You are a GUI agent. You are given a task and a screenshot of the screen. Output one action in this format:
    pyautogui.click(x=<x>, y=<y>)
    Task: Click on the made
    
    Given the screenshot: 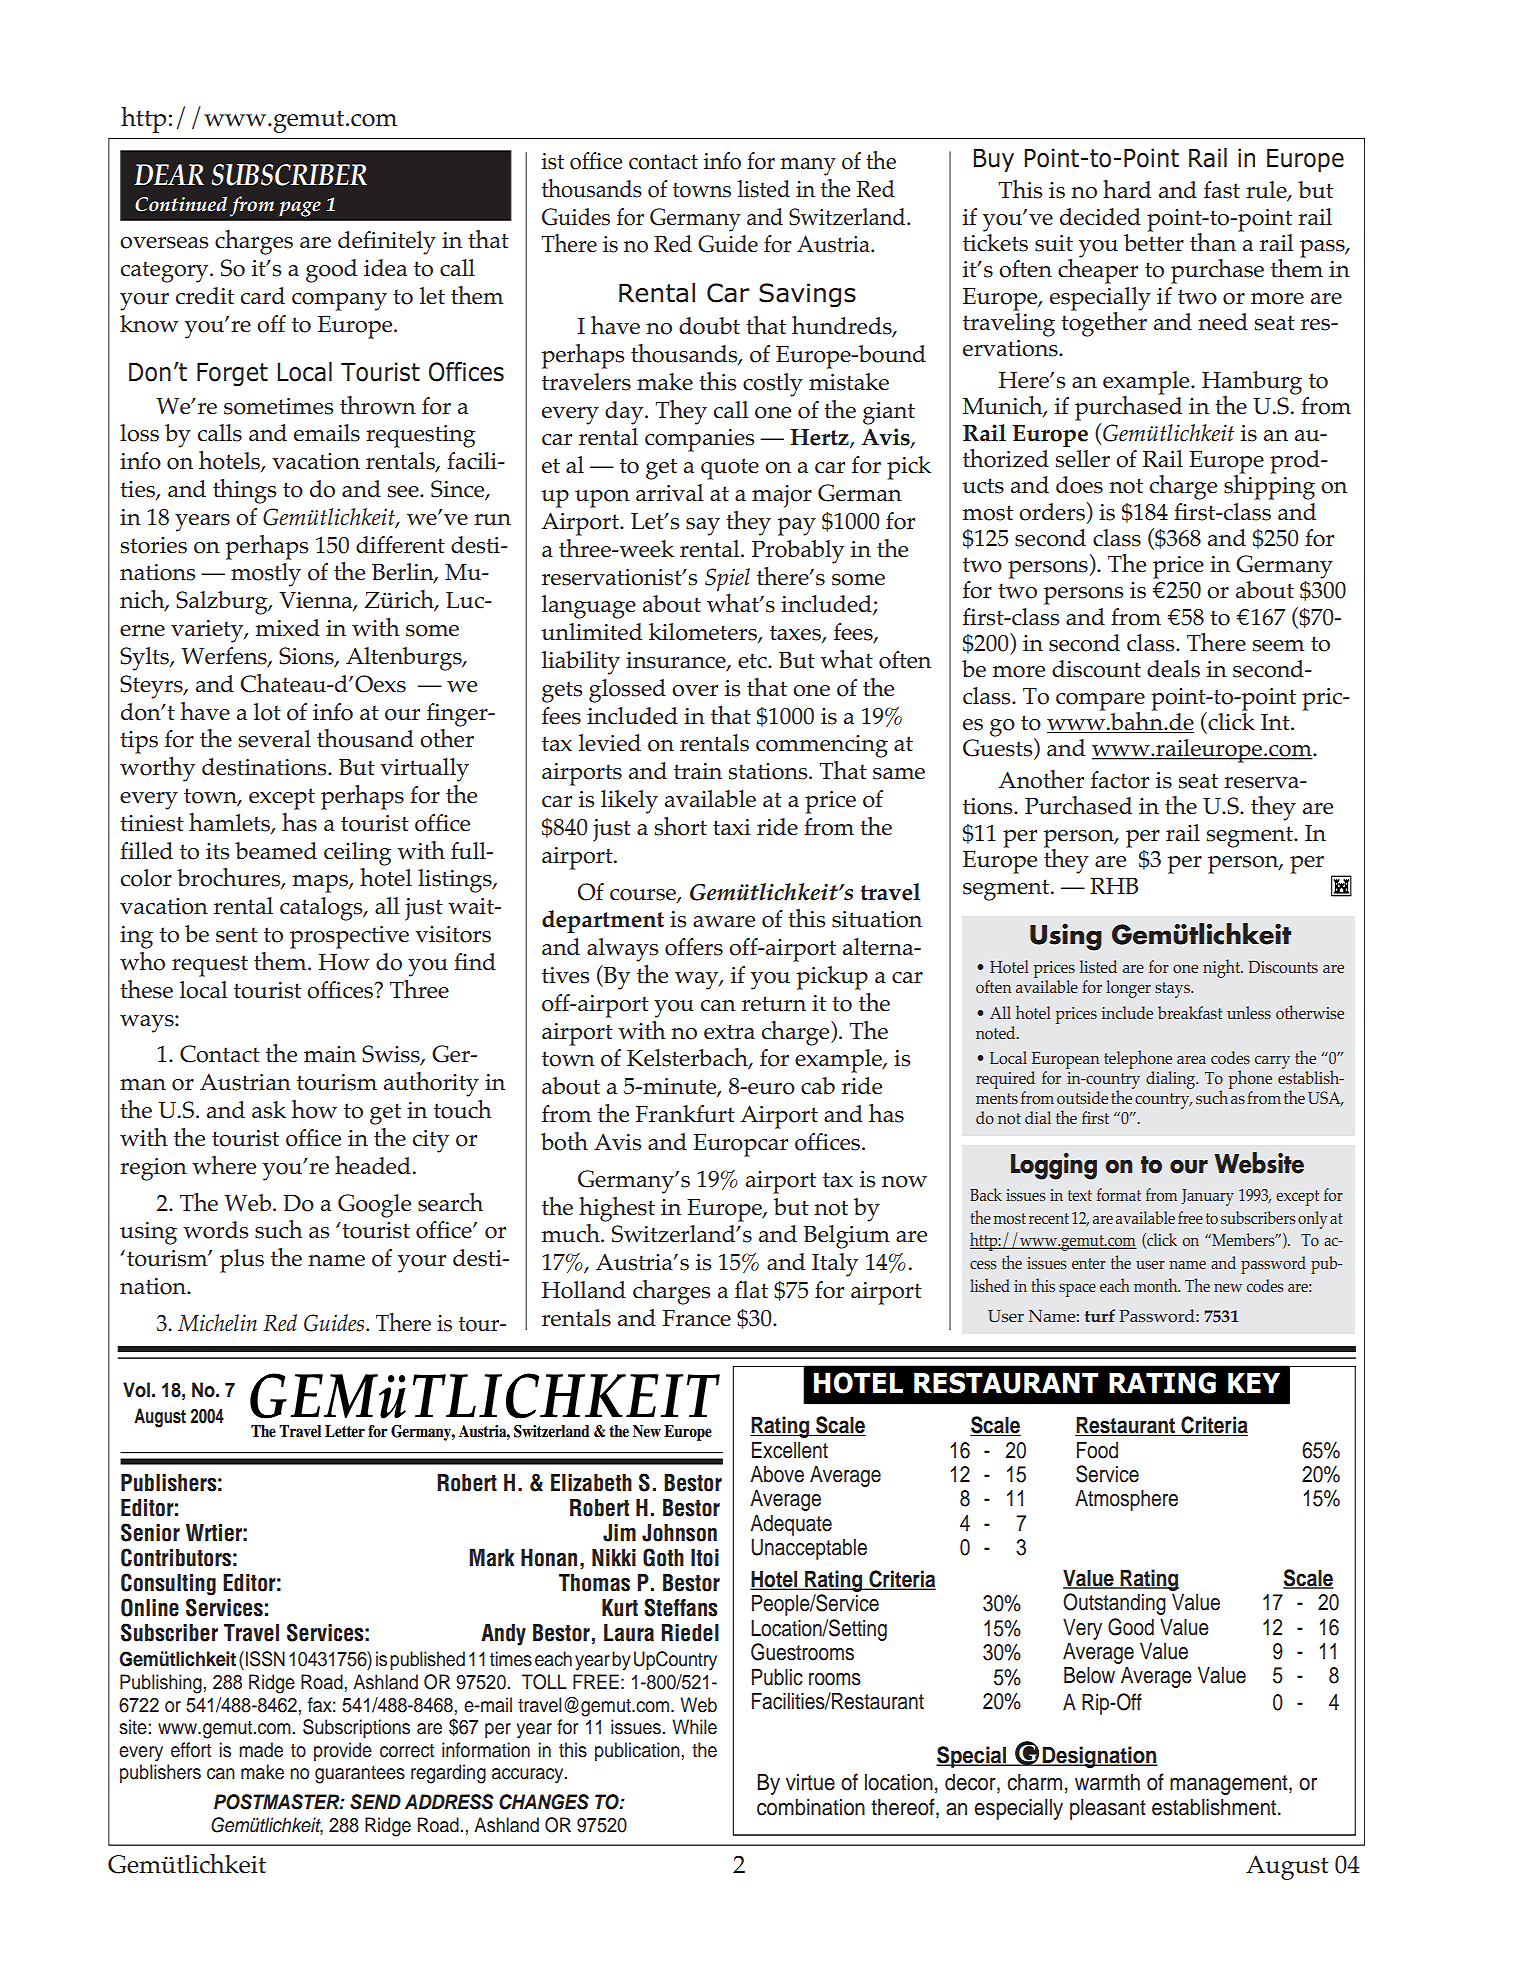 What is the action you would take?
    pyautogui.click(x=261, y=1750)
